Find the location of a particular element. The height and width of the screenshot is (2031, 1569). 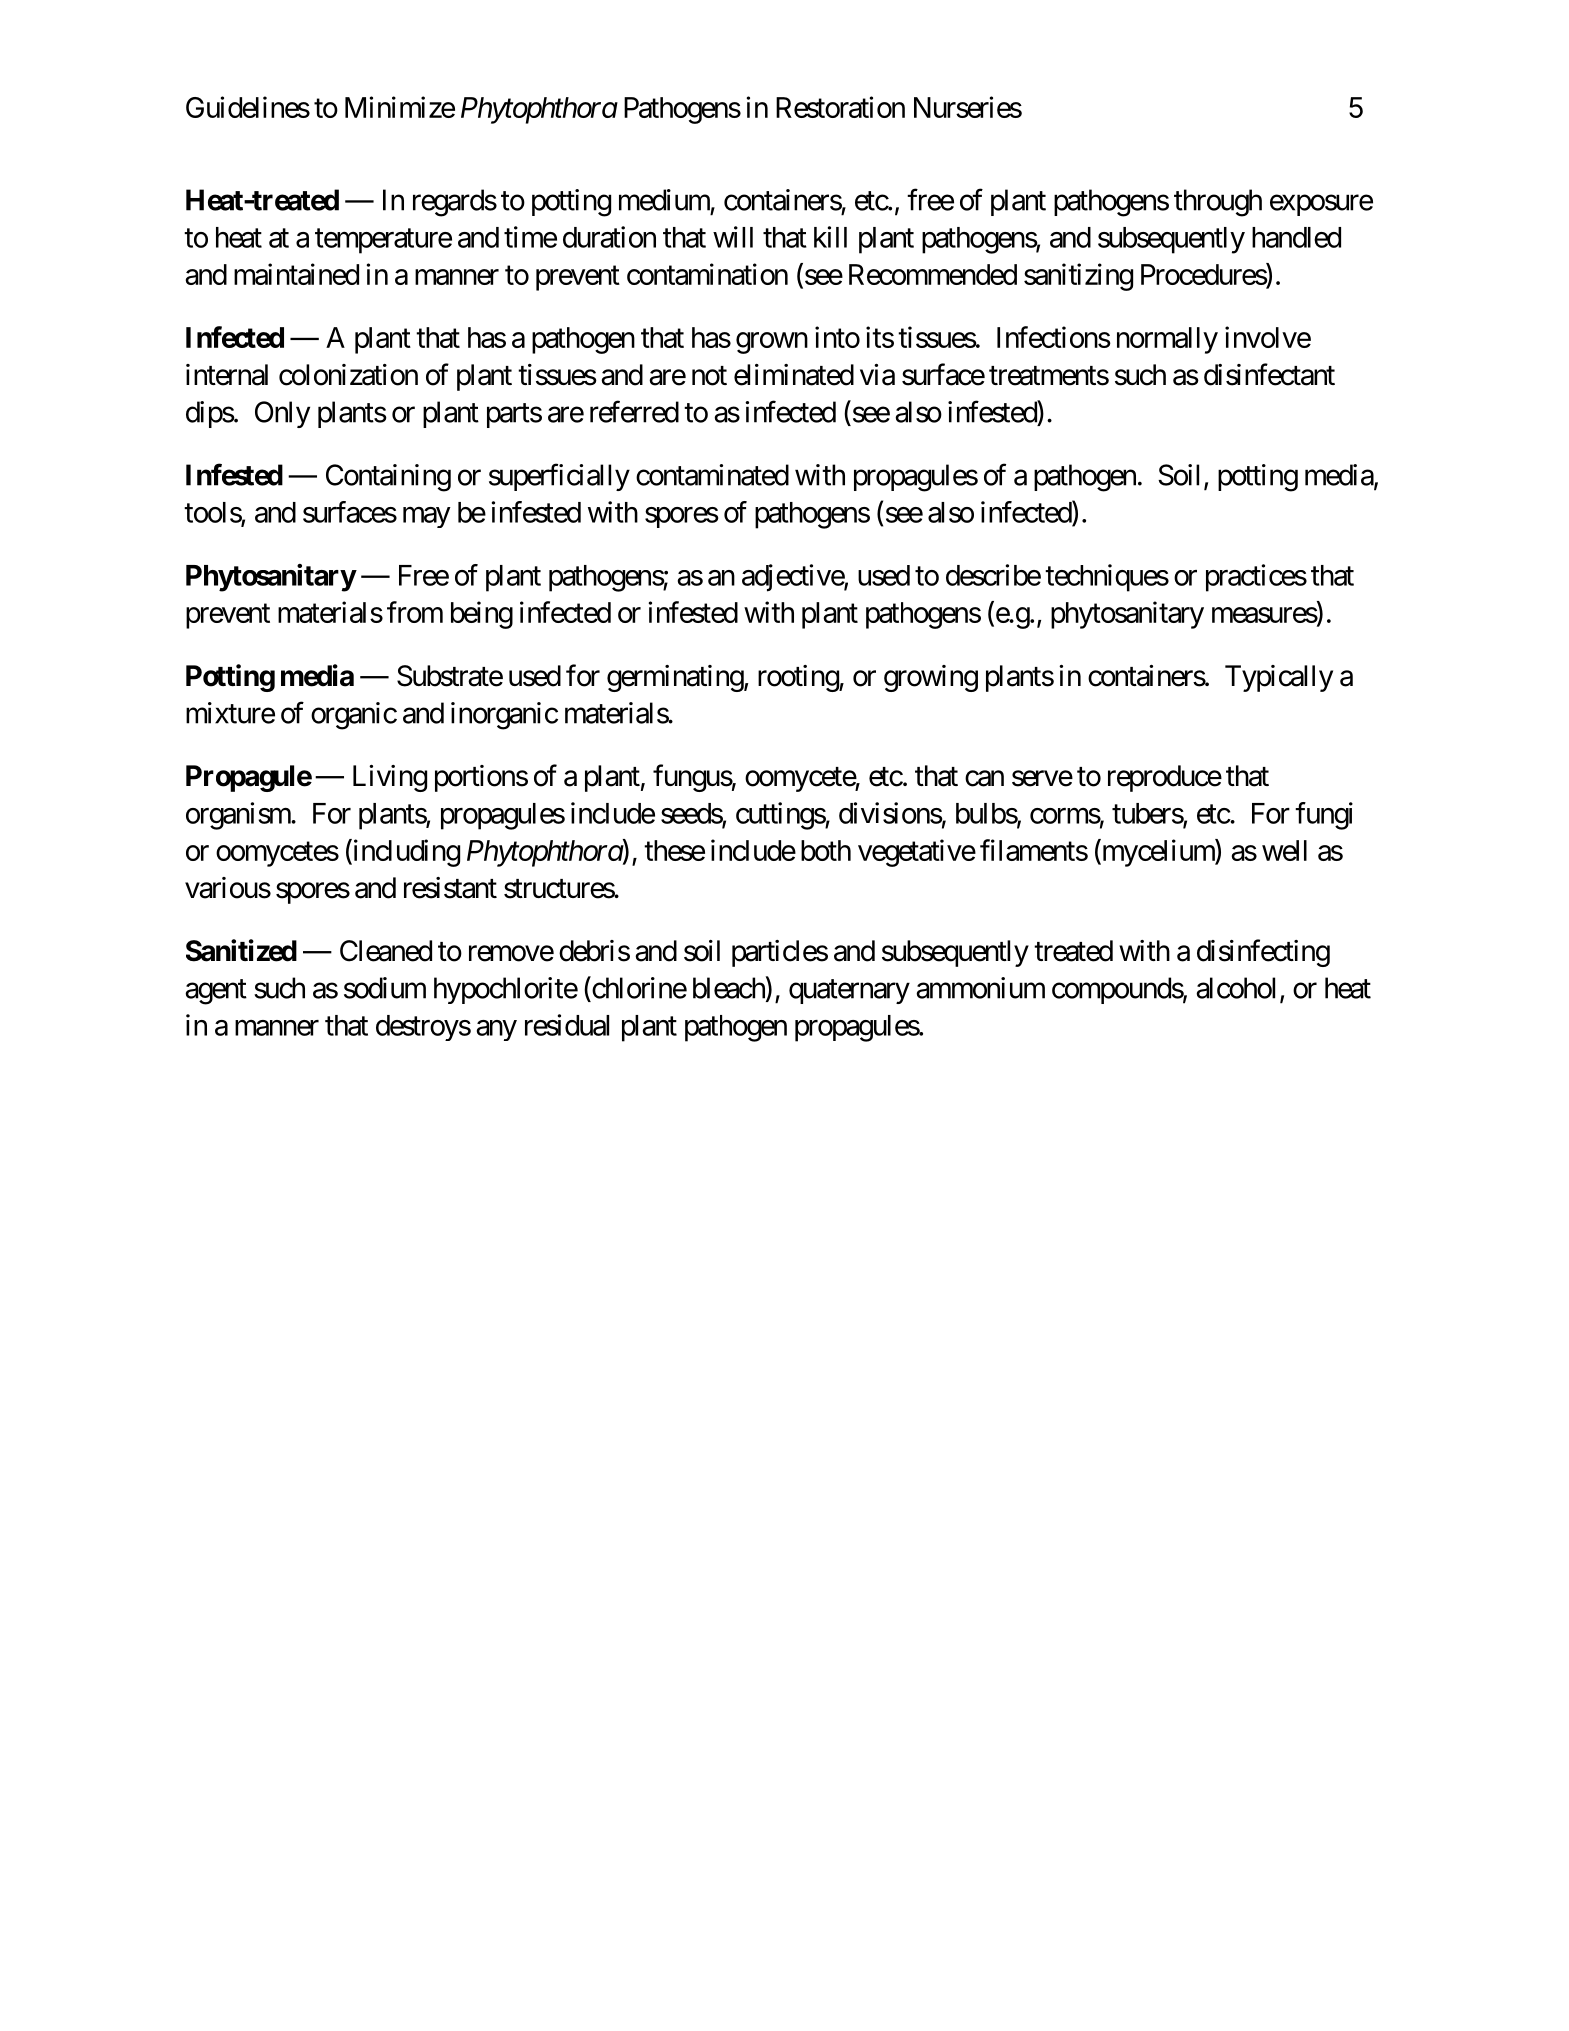

grown is located at coordinates (772, 343).
